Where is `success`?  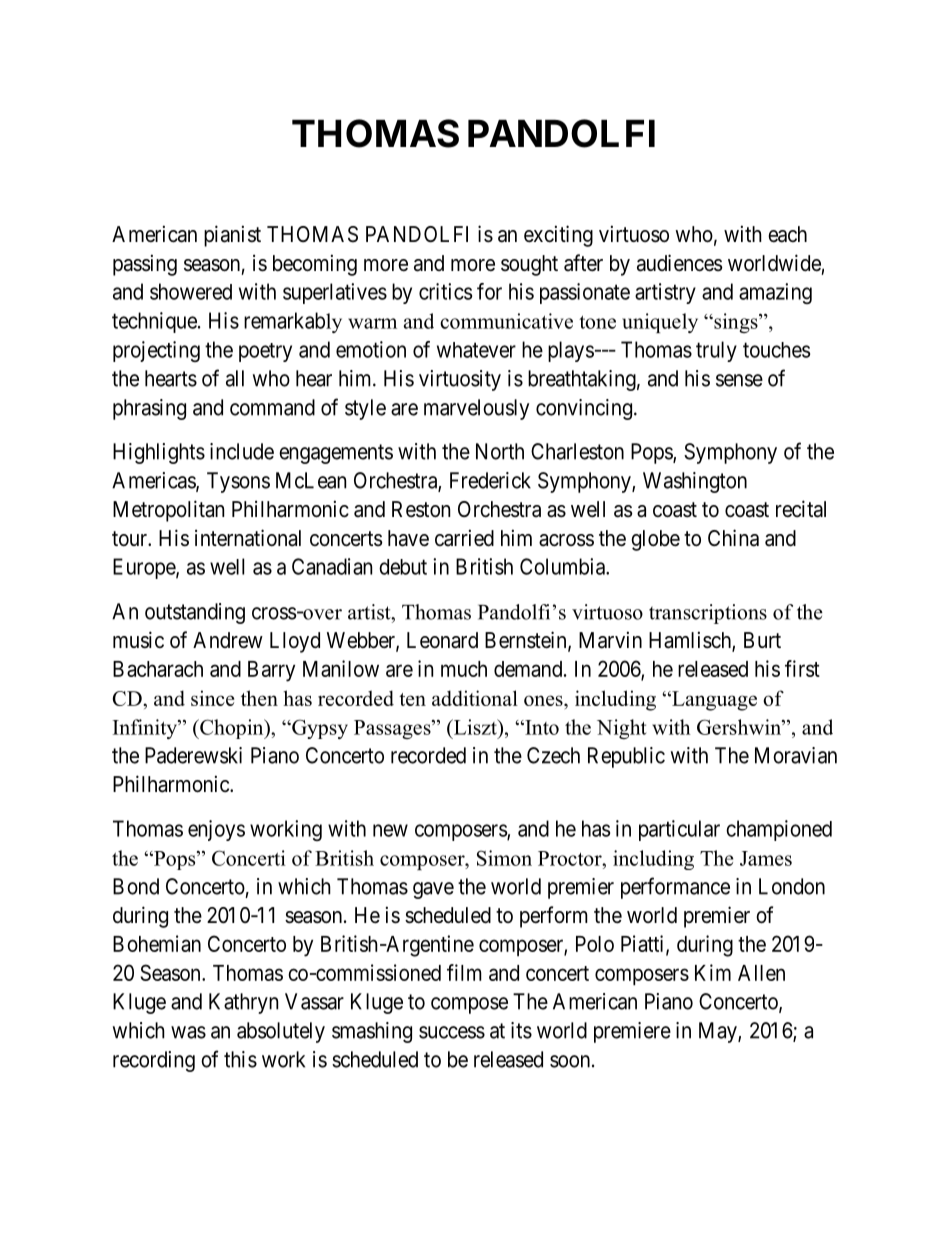
success is located at coordinates (452, 1032).
